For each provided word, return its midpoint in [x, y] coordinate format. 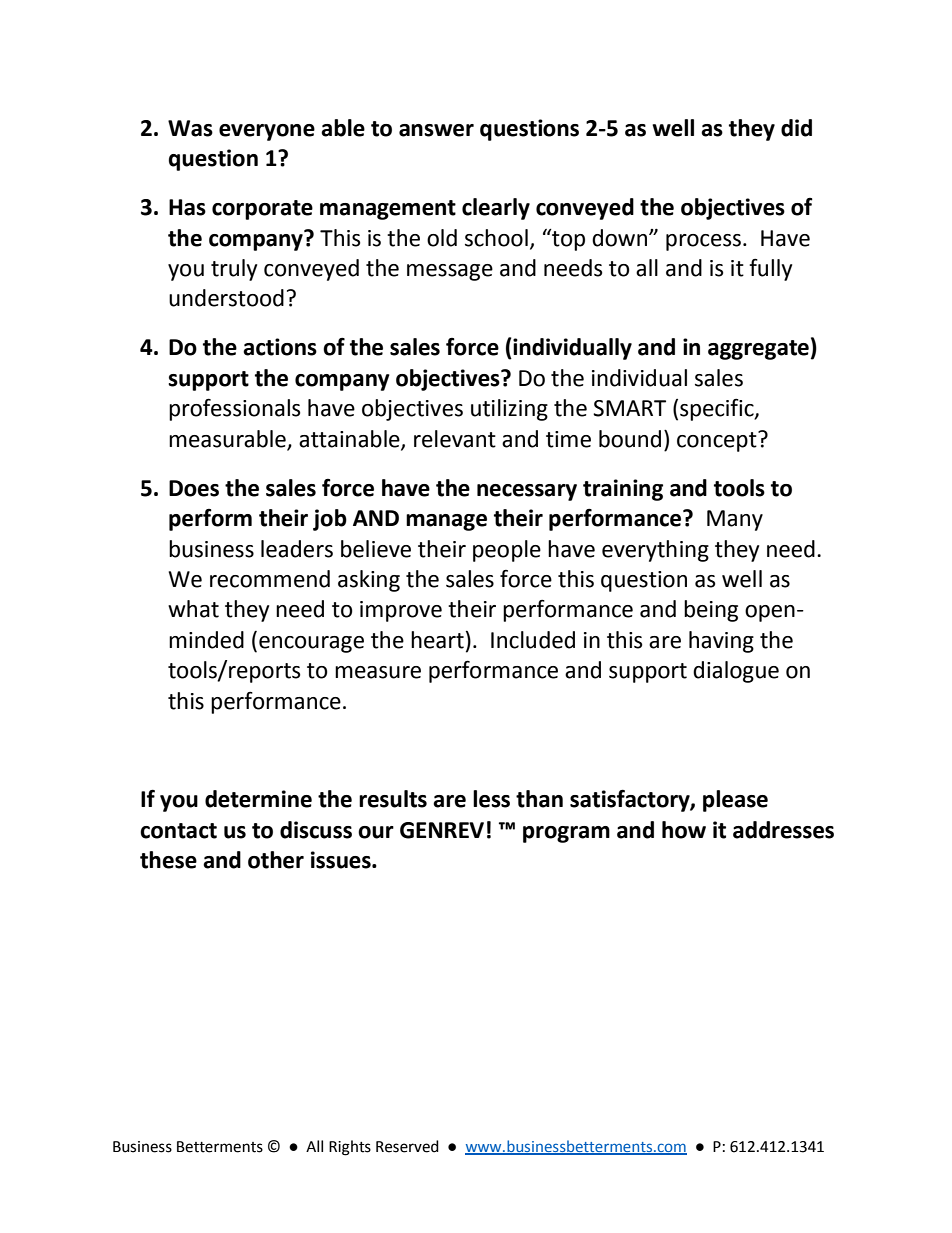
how [684, 830]
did [796, 128]
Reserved [407, 1146]
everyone [267, 132]
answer [436, 130]
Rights [350, 1148]
